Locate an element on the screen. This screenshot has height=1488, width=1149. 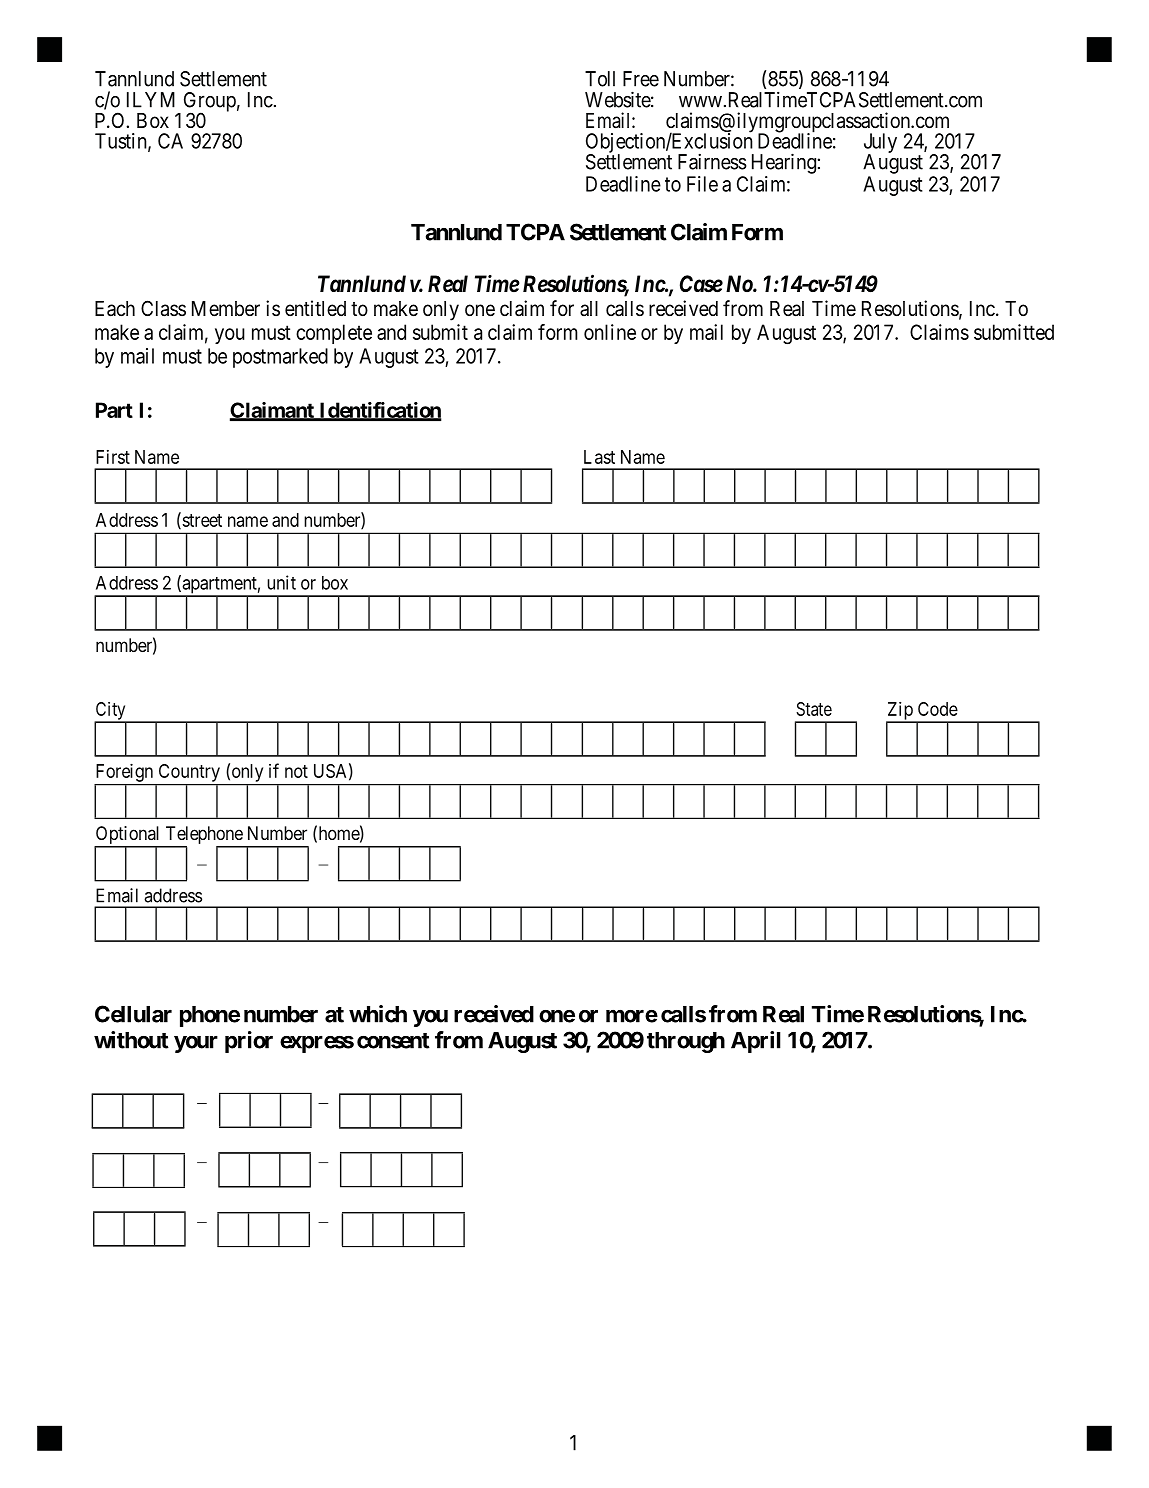
State is located at coordinates (814, 709).
